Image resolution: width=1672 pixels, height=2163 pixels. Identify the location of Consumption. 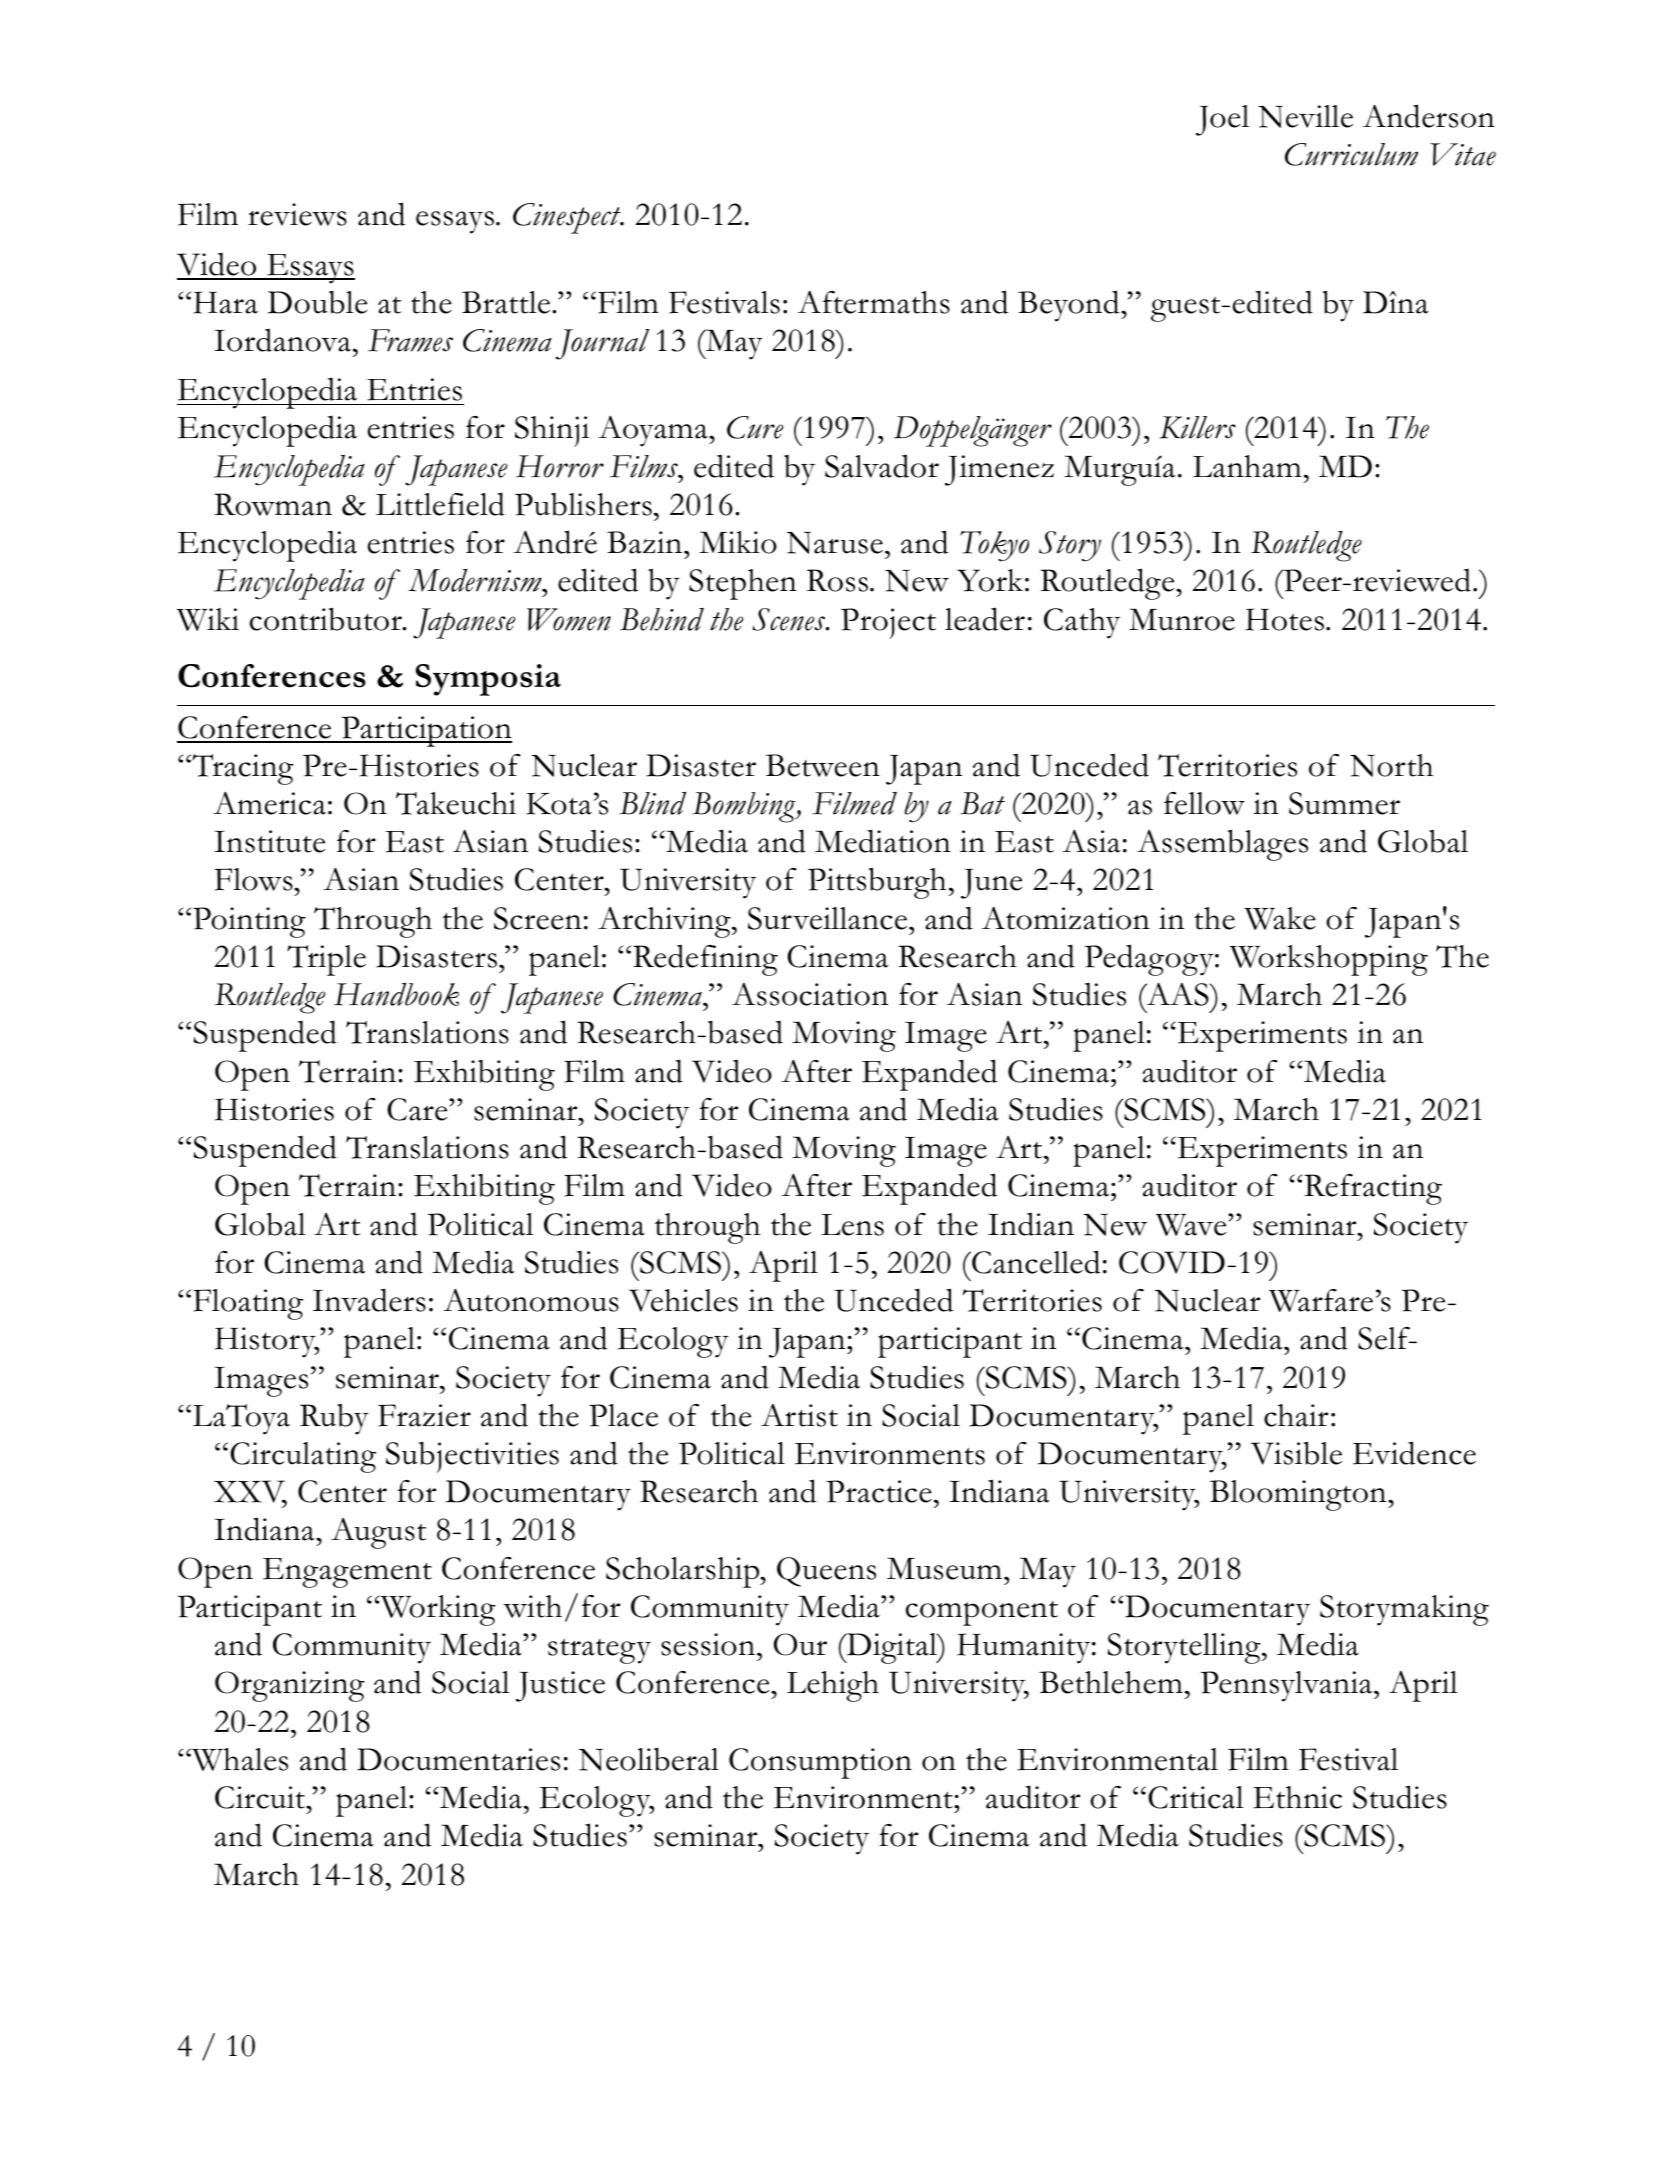
(820, 1763).
